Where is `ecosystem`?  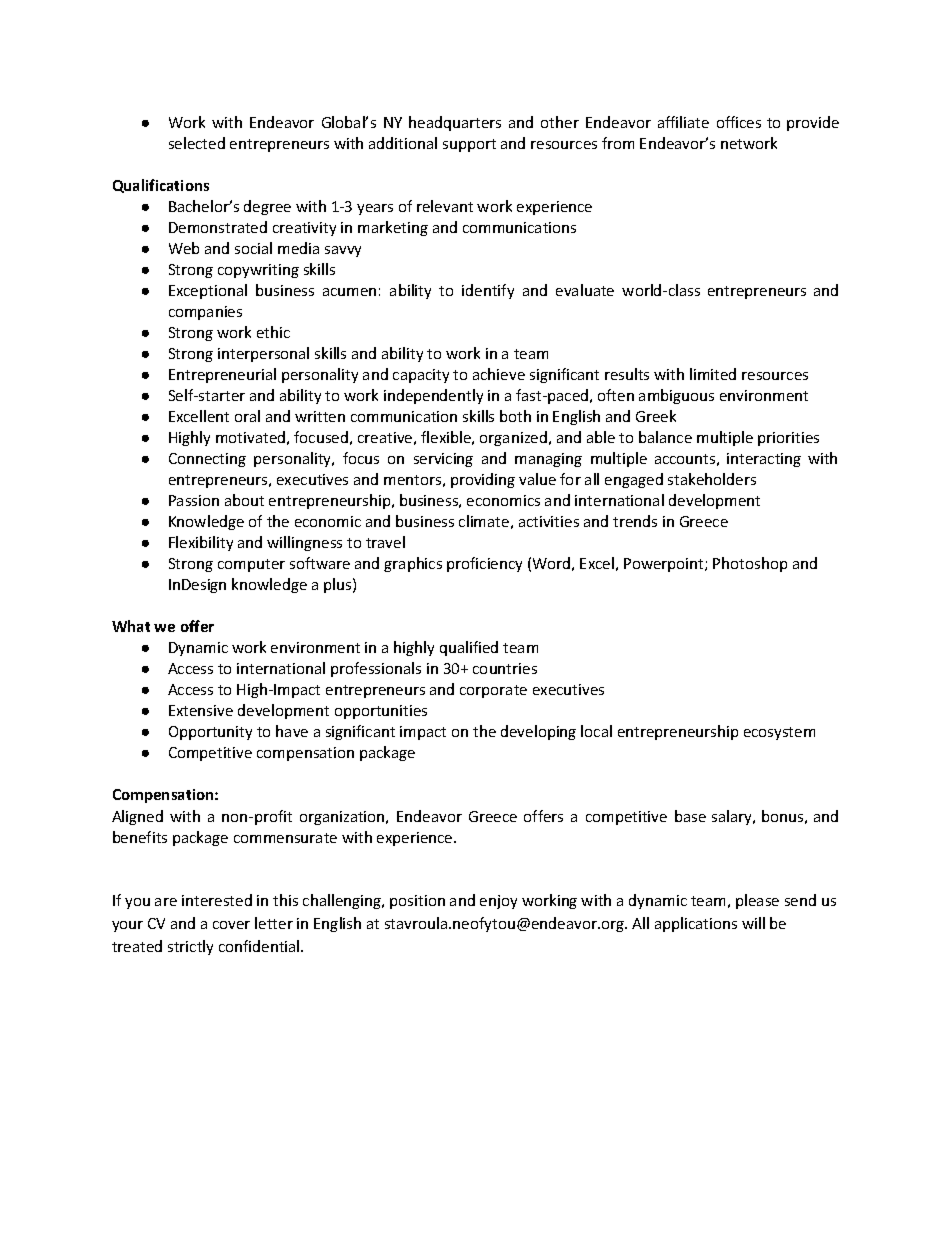 ecosystem is located at coordinates (779, 733).
